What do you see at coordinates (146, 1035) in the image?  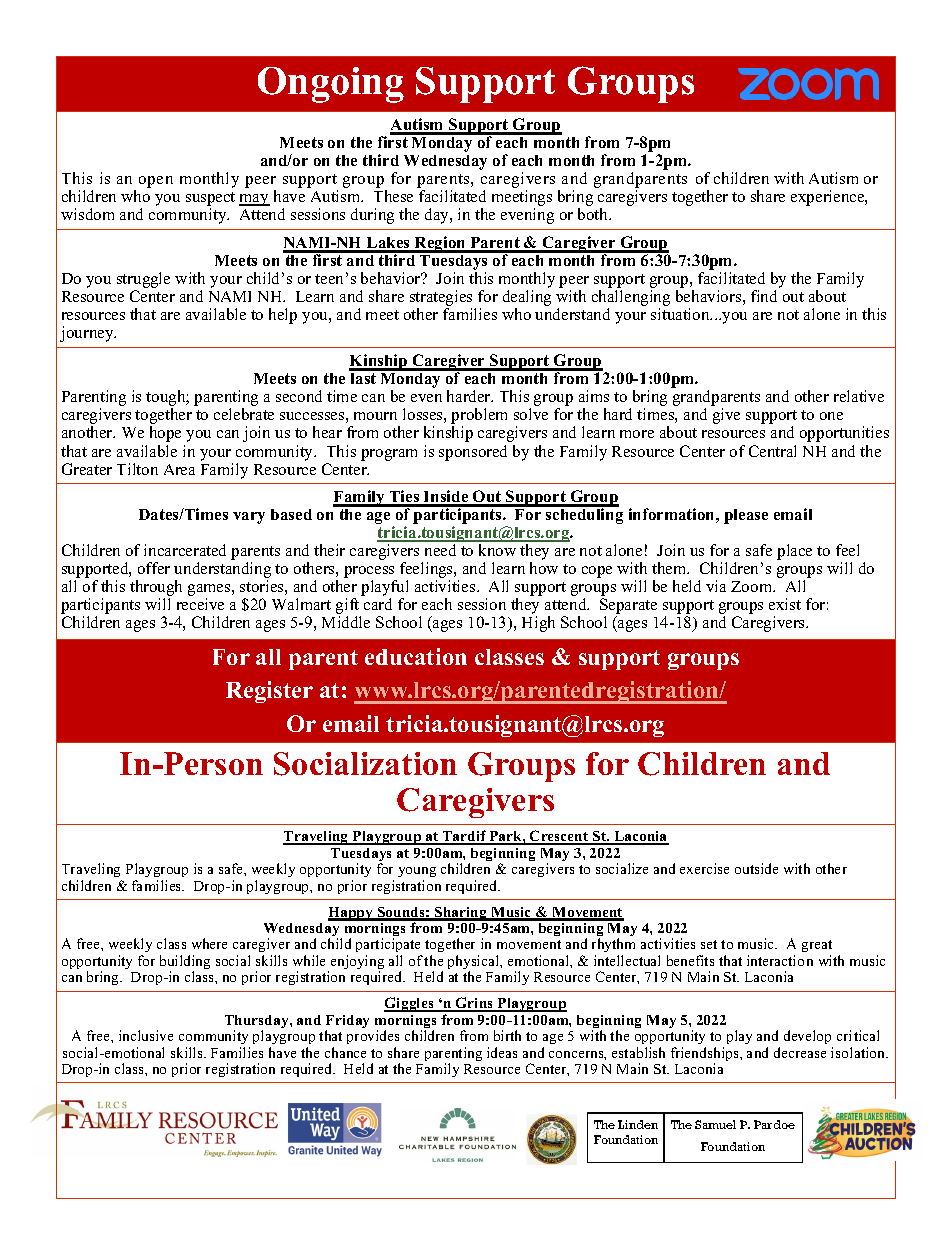 I see `inclusive` at bounding box center [146, 1035].
